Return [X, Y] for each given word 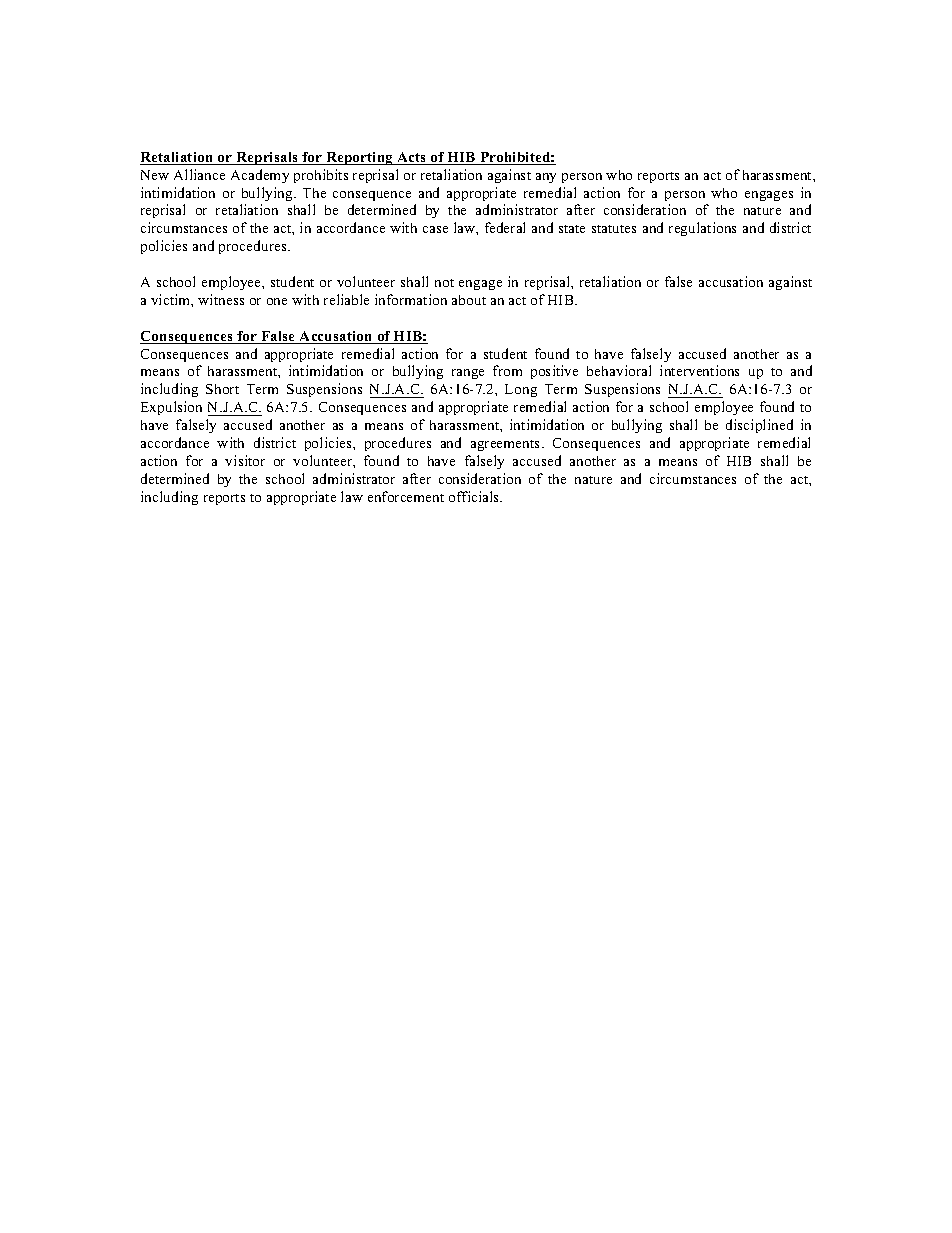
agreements [507, 445]
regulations [702, 229]
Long [521, 390]
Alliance [199, 174]
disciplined [759, 426]
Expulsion [171, 408]
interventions [699, 370]
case [435, 229]
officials [475, 496]
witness [221, 299]
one [277, 301]
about [469, 300]
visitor [245, 460]
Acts [412, 158]
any [546, 178]
